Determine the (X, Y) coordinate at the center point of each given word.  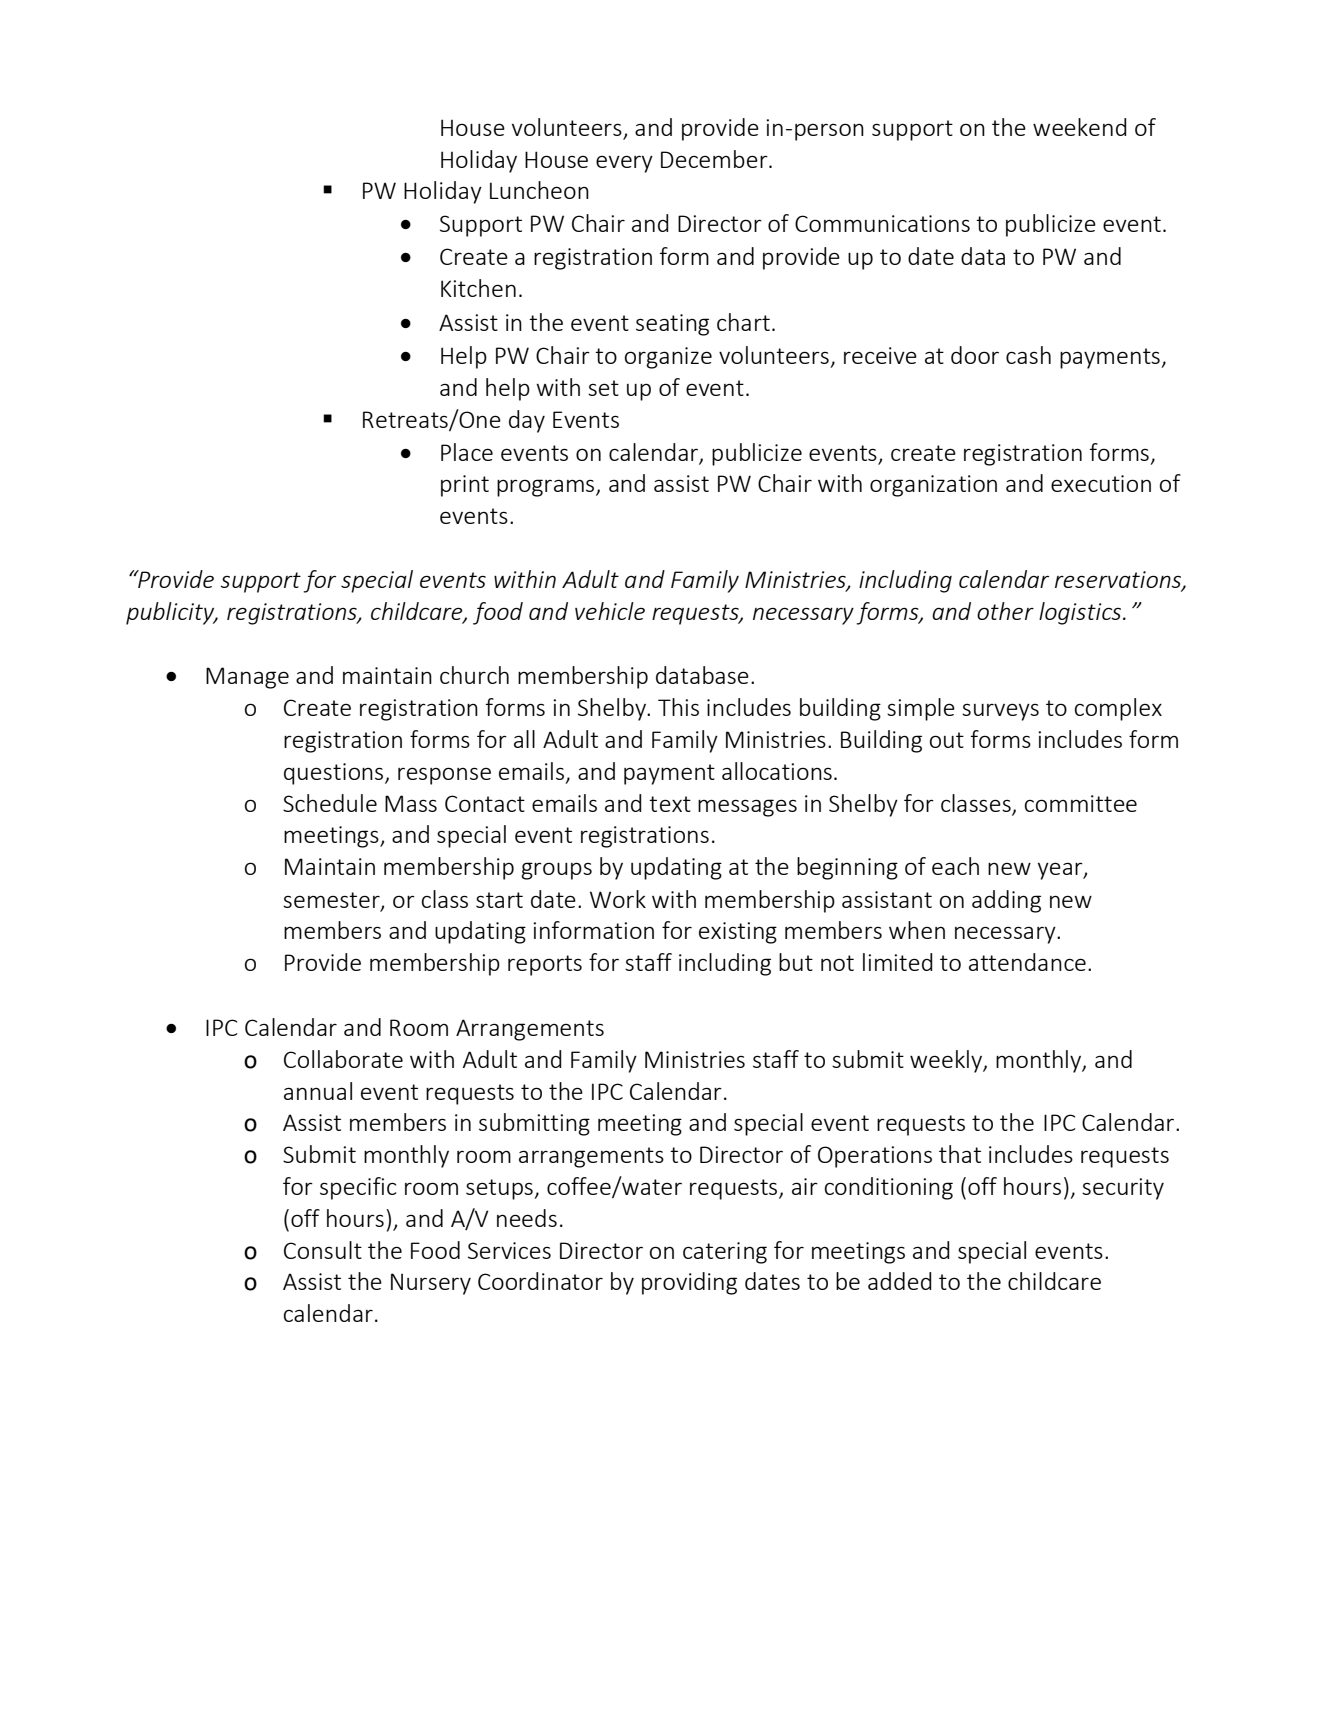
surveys (1000, 712)
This (678, 707)
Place (467, 452)
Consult (323, 1250)
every (624, 164)
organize (668, 358)
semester (332, 901)
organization (933, 486)
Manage (247, 678)
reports (545, 965)
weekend (1080, 127)
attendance (1027, 962)
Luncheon (539, 190)
